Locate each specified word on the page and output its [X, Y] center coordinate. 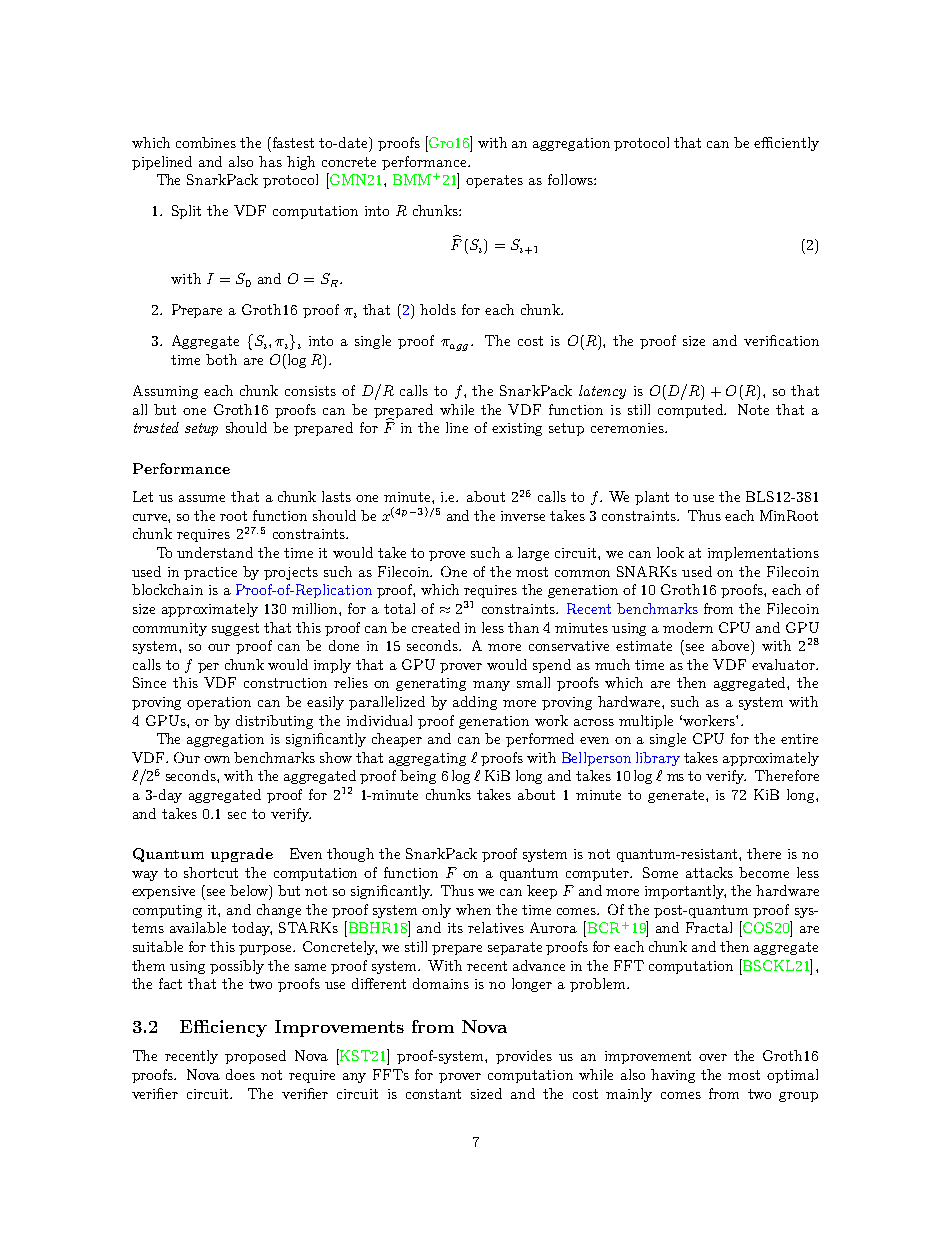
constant [433, 1094]
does [240, 1074]
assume [202, 498]
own [217, 759]
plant [652, 498]
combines [206, 142]
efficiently [786, 144]
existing [517, 429]
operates [494, 181]
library [658, 759]
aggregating [427, 759]
